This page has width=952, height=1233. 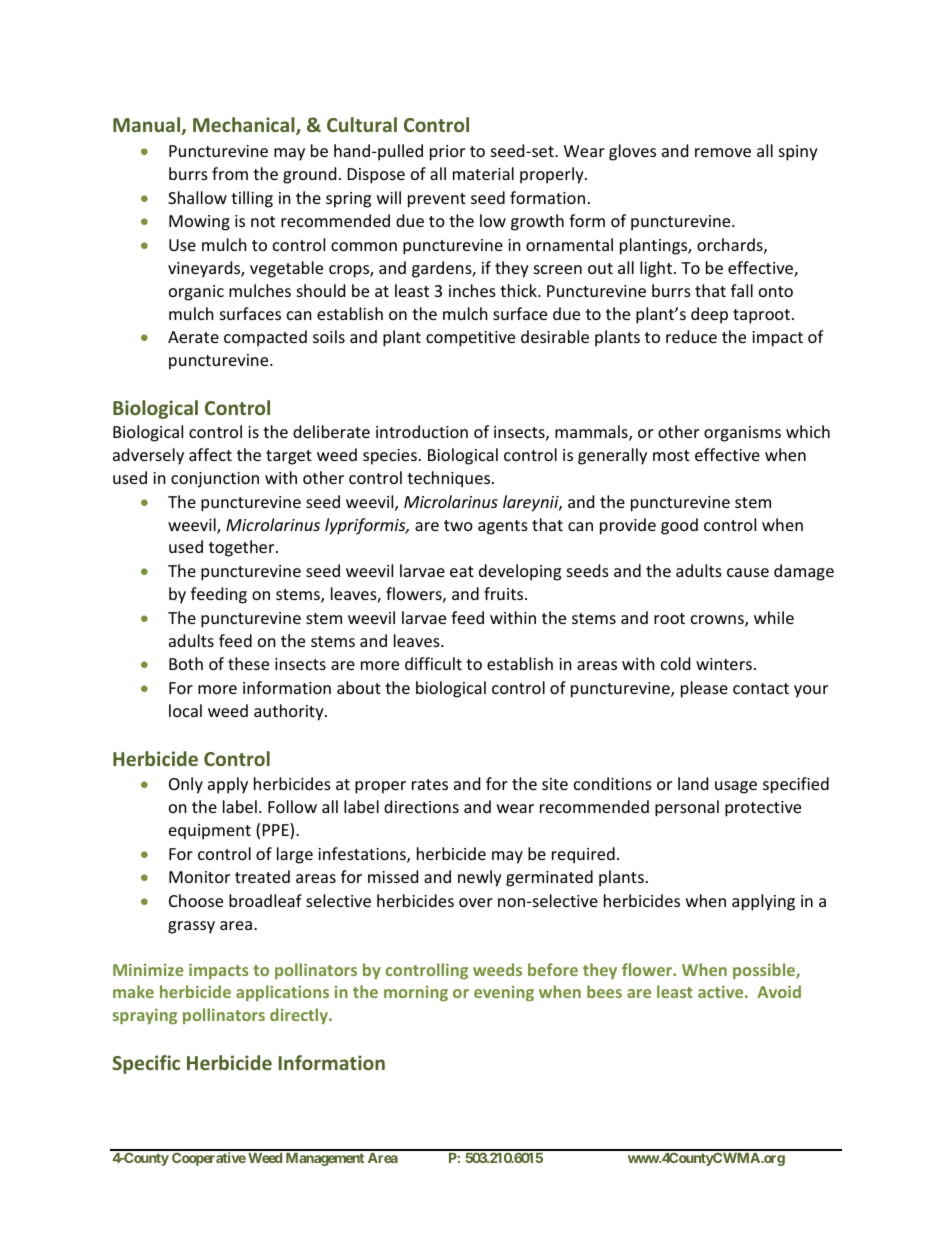 What do you see at coordinates (199, 877) in the page?
I see `Monitor` at bounding box center [199, 877].
